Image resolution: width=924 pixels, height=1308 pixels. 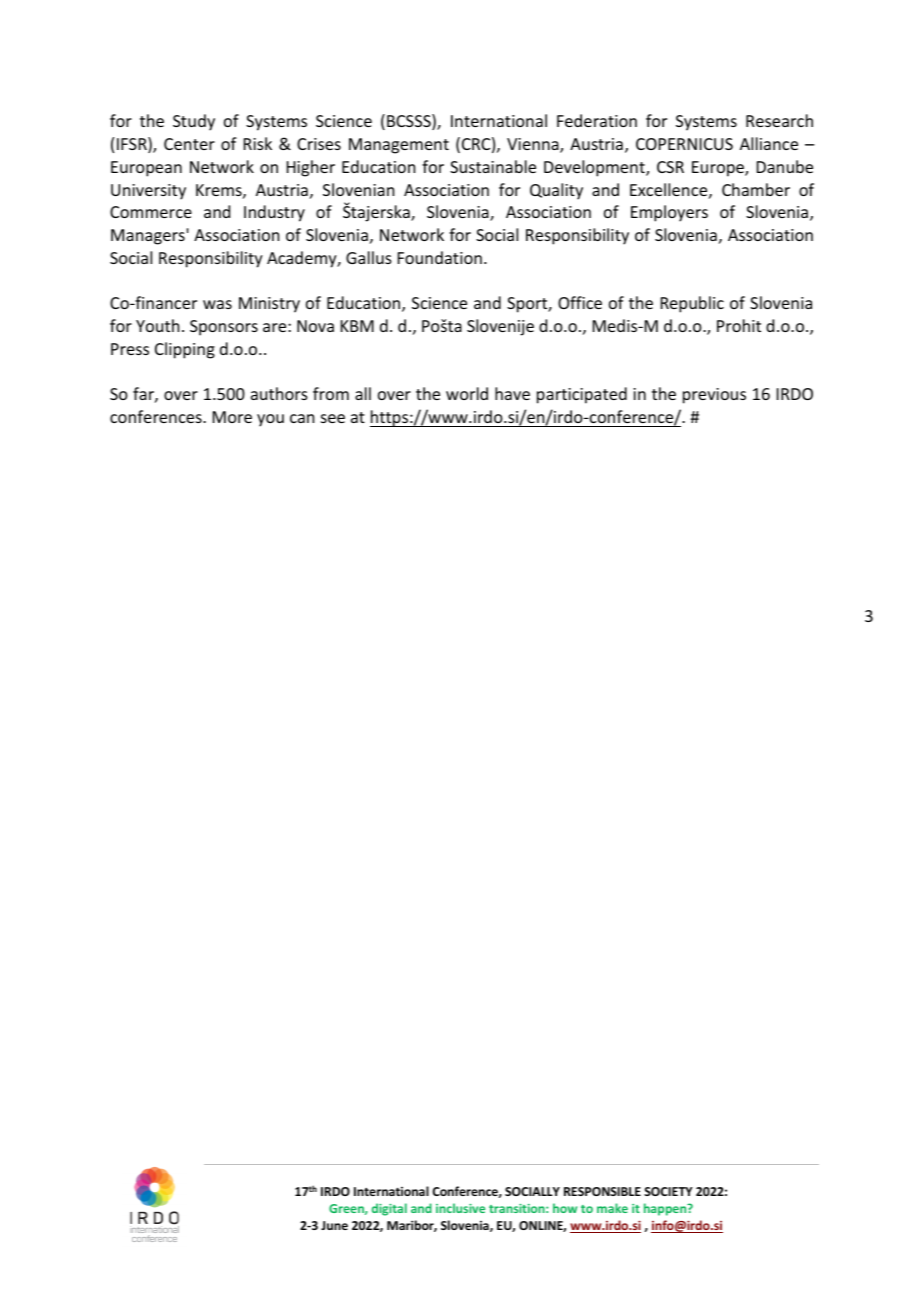 What do you see at coordinates (565, 1208) in the screenshot?
I see `how` at bounding box center [565, 1208].
